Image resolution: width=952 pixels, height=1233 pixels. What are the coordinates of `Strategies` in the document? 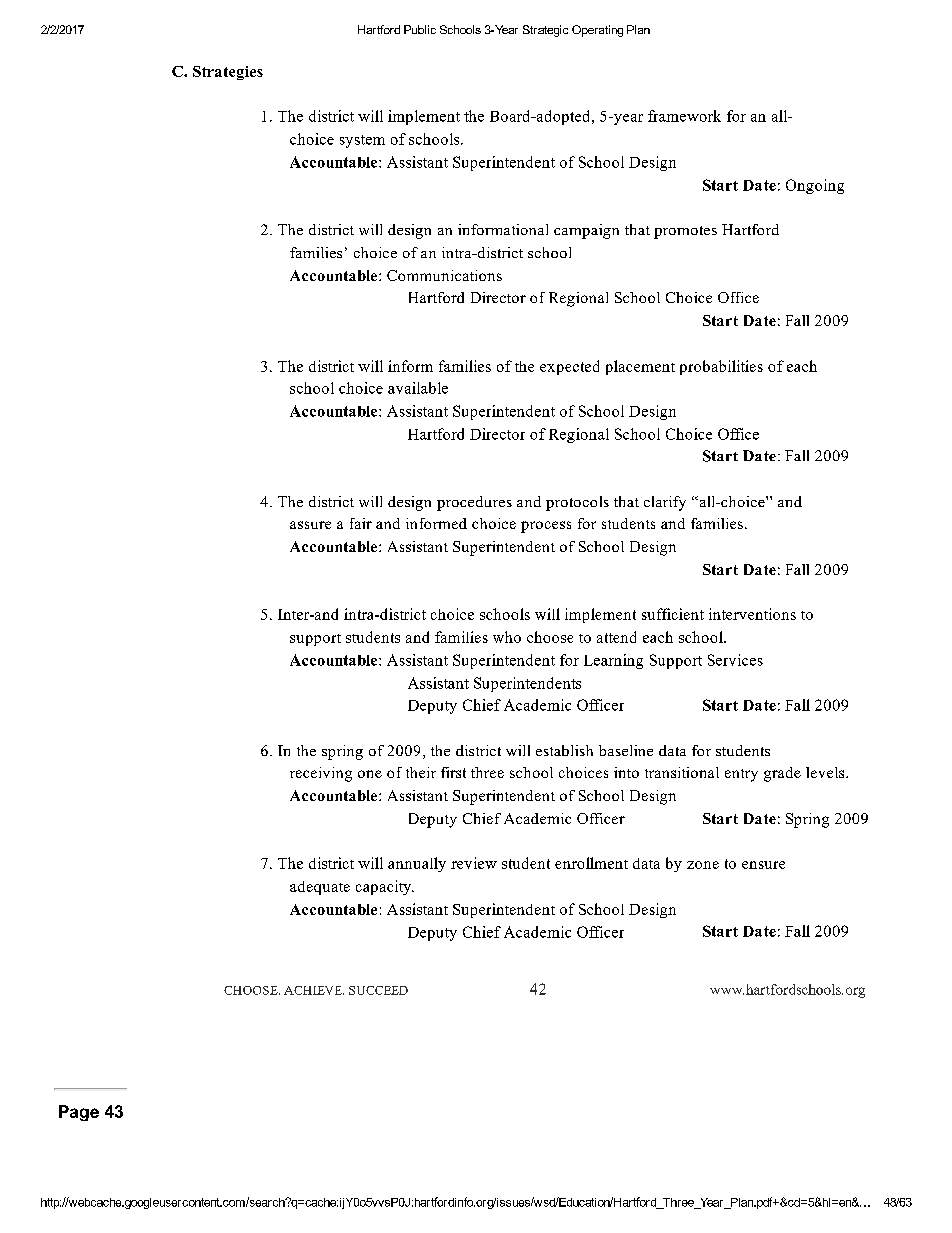 It's located at (228, 73).
